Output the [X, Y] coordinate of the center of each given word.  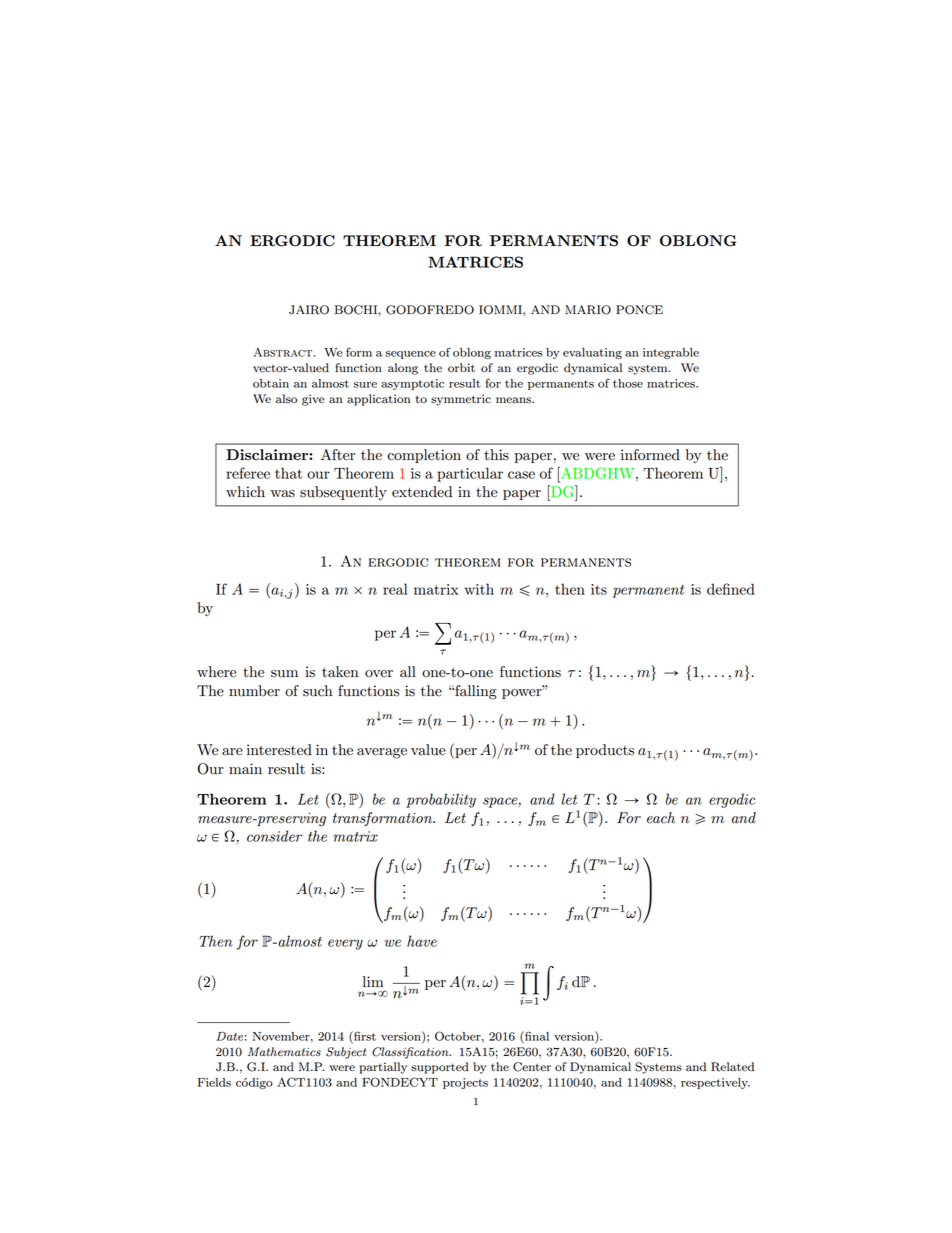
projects [465, 1083]
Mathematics [284, 1051]
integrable [671, 353]
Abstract [284, 352]
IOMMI [501, 310]
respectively [715, 1083]
